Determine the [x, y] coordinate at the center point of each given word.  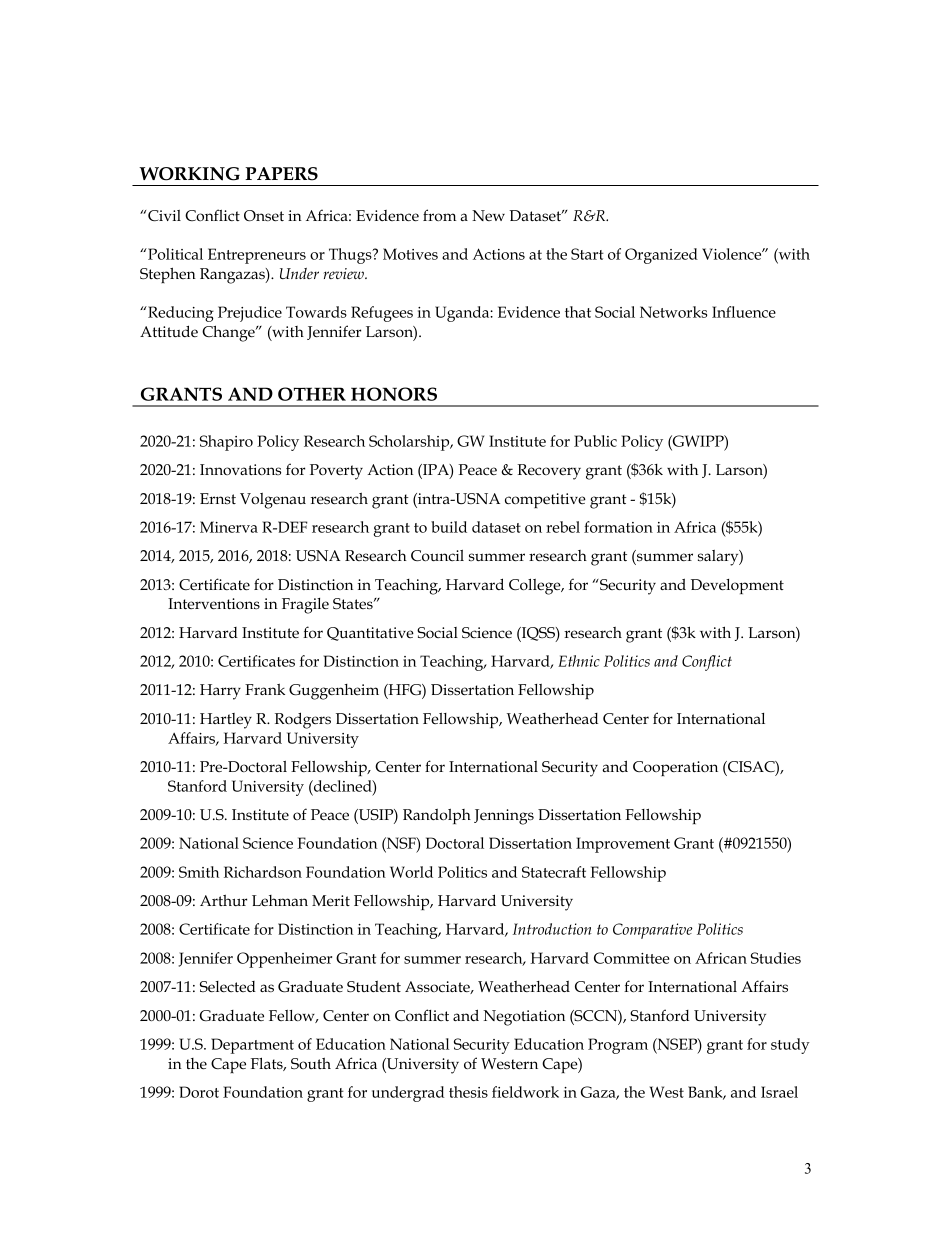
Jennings [504, 817]
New [488, 215]
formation [618, 527]
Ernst [218, 498]
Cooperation [675, 768]
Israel [779, 1092]
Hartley [226, 721]
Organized [661, 256]
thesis [468, 1092]
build [449, 527]
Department [252, 1046]
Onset [264, 215]
